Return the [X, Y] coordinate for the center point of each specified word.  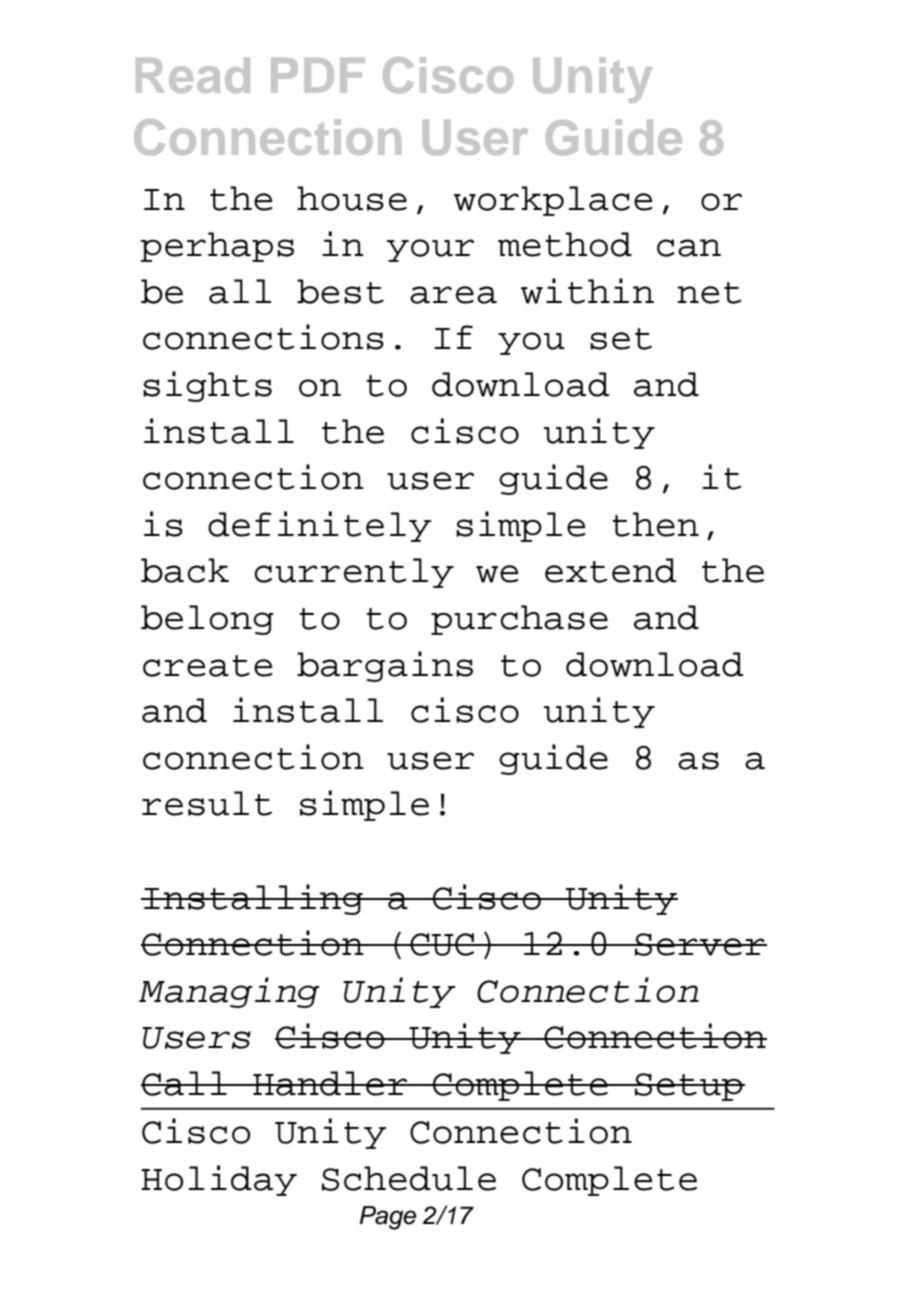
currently [354, 573]
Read [193, 75]
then [655, 524]
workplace [553, 201]
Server [700, 944]
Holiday [219, 1180]
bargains [385, 666]
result [207, 803]
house [352, 198]
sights [207, 386]
